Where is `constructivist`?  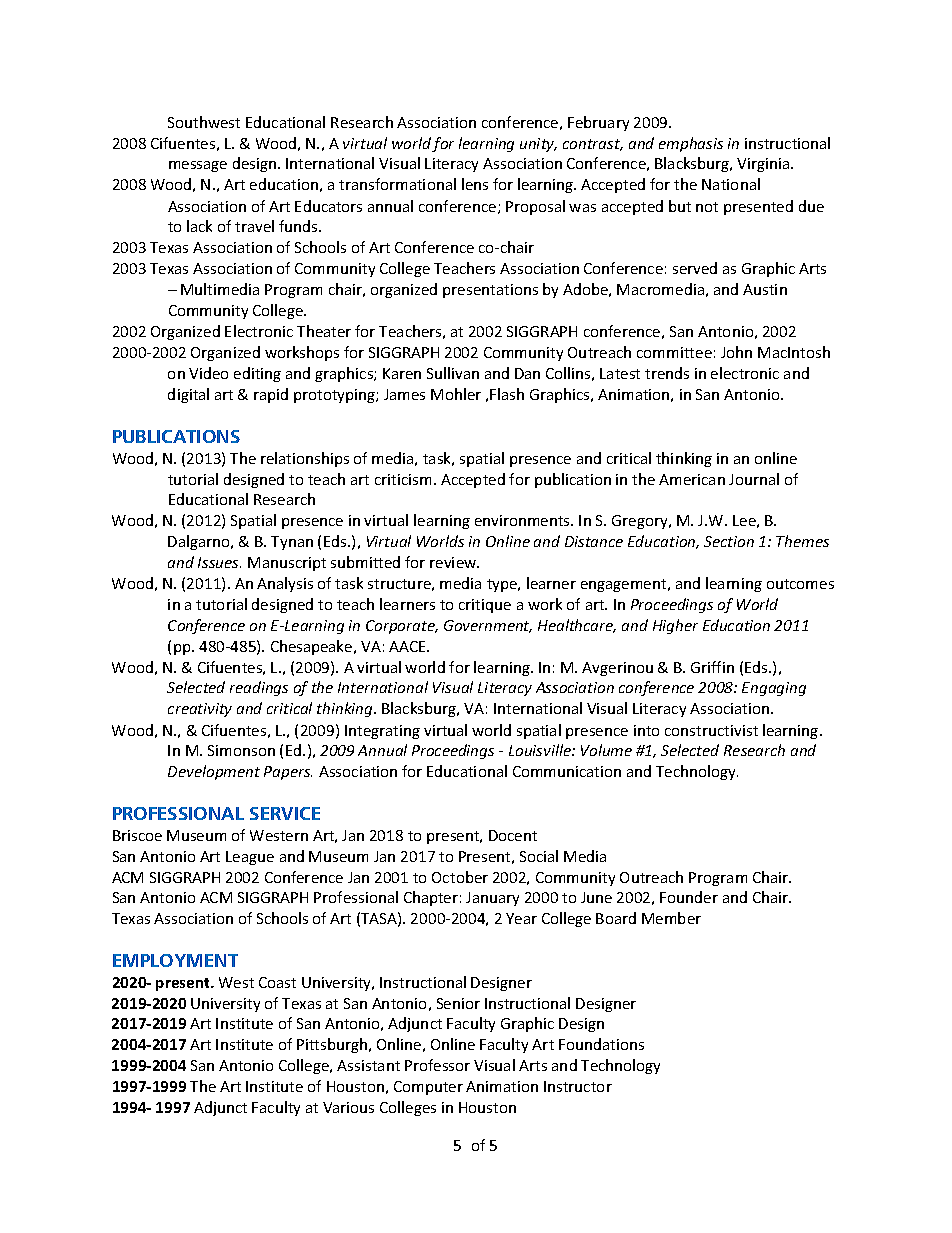 constructivist is located at coordinates (711, 730).
